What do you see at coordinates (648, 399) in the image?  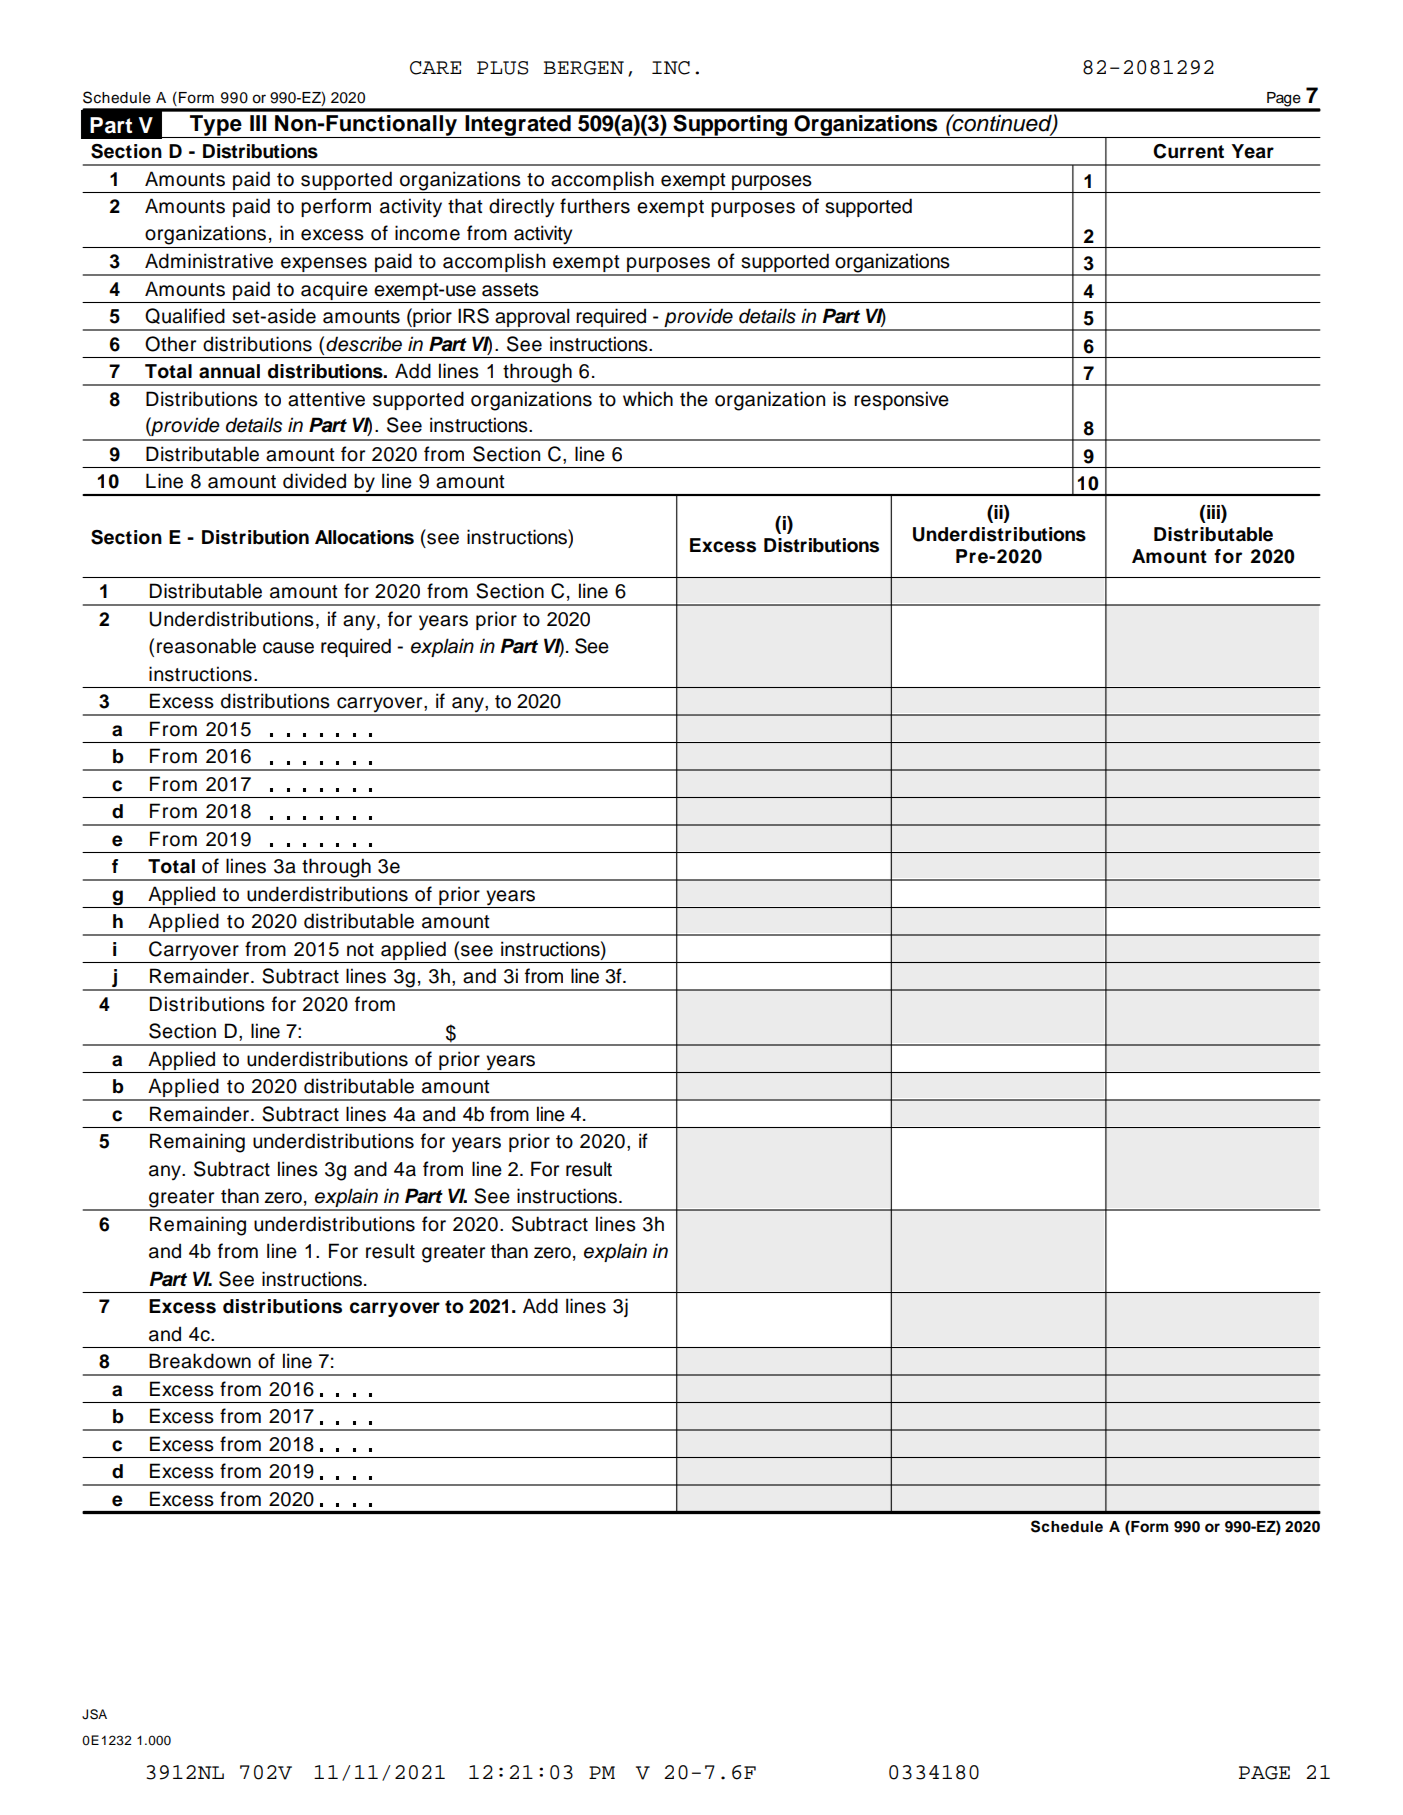 I see `which` at bounding box center [648, 399].
